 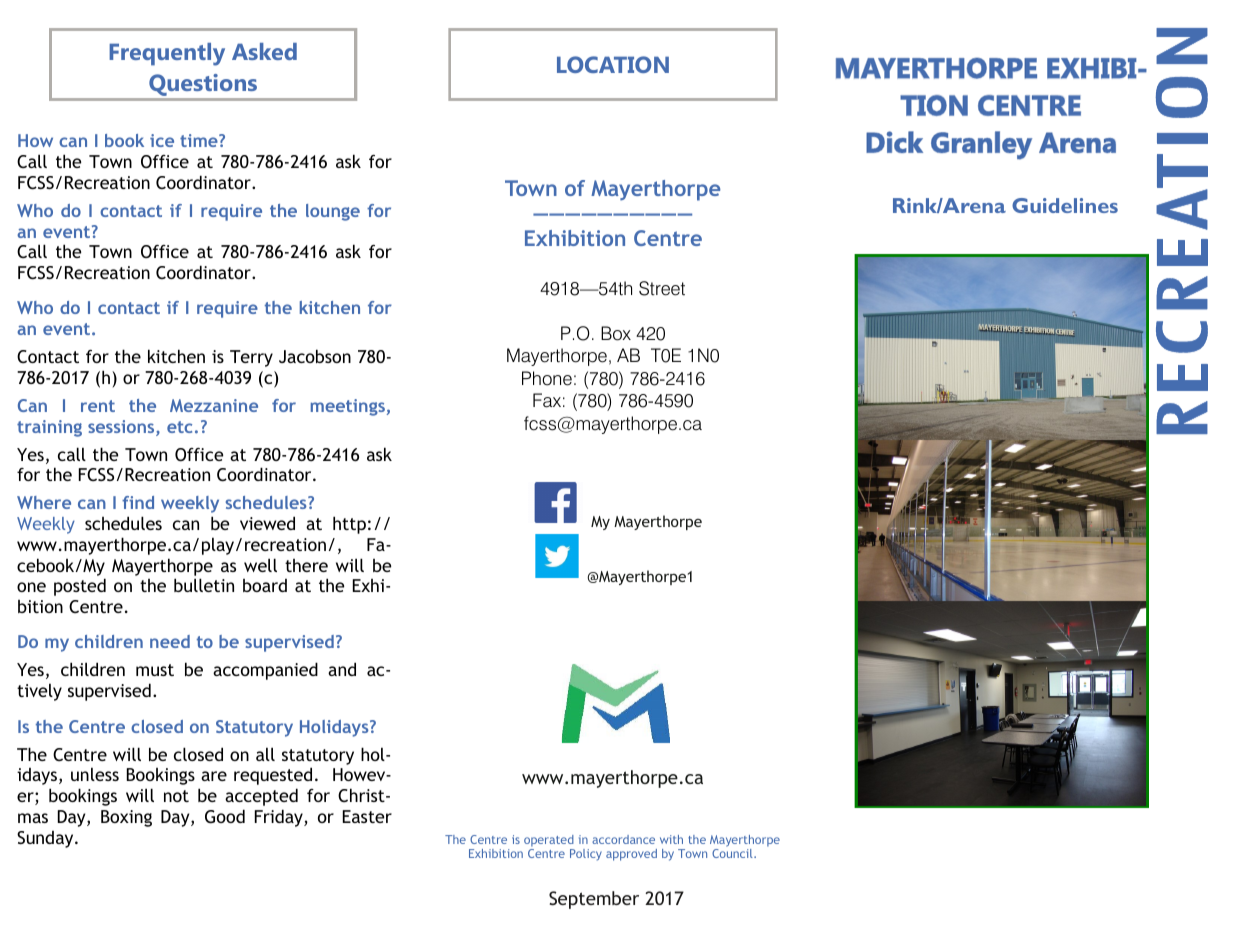 I want to click on find, so click(x=138, y=502).
